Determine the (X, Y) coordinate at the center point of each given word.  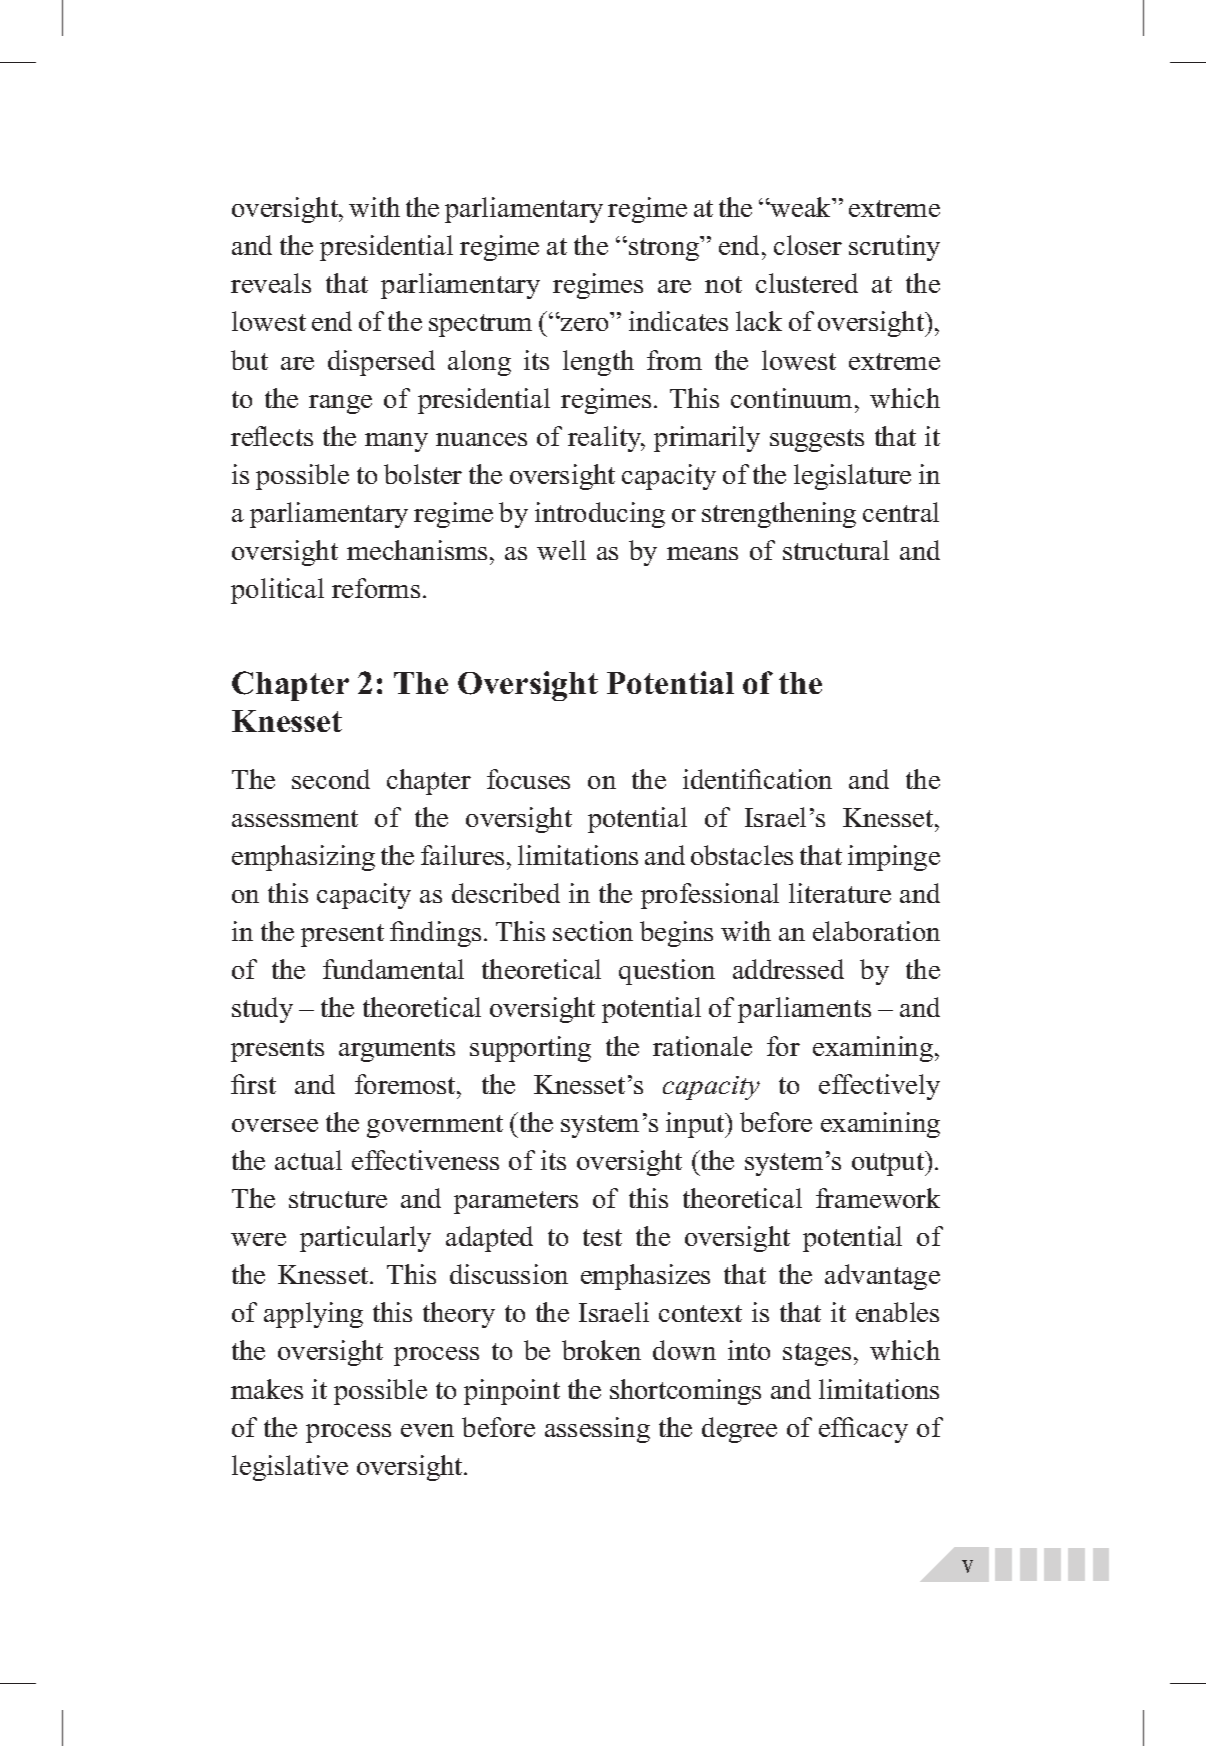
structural (836, 550)
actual (308, 1160)
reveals (271, 283)
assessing (597, 1430)
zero (583, 323)
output (889, 1163)
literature (840, 893)
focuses (528, 779)
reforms (376, 588)
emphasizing (303, 858)
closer (808, 245)
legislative (290, 1468)
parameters (516, 1202)
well (561, 550)
